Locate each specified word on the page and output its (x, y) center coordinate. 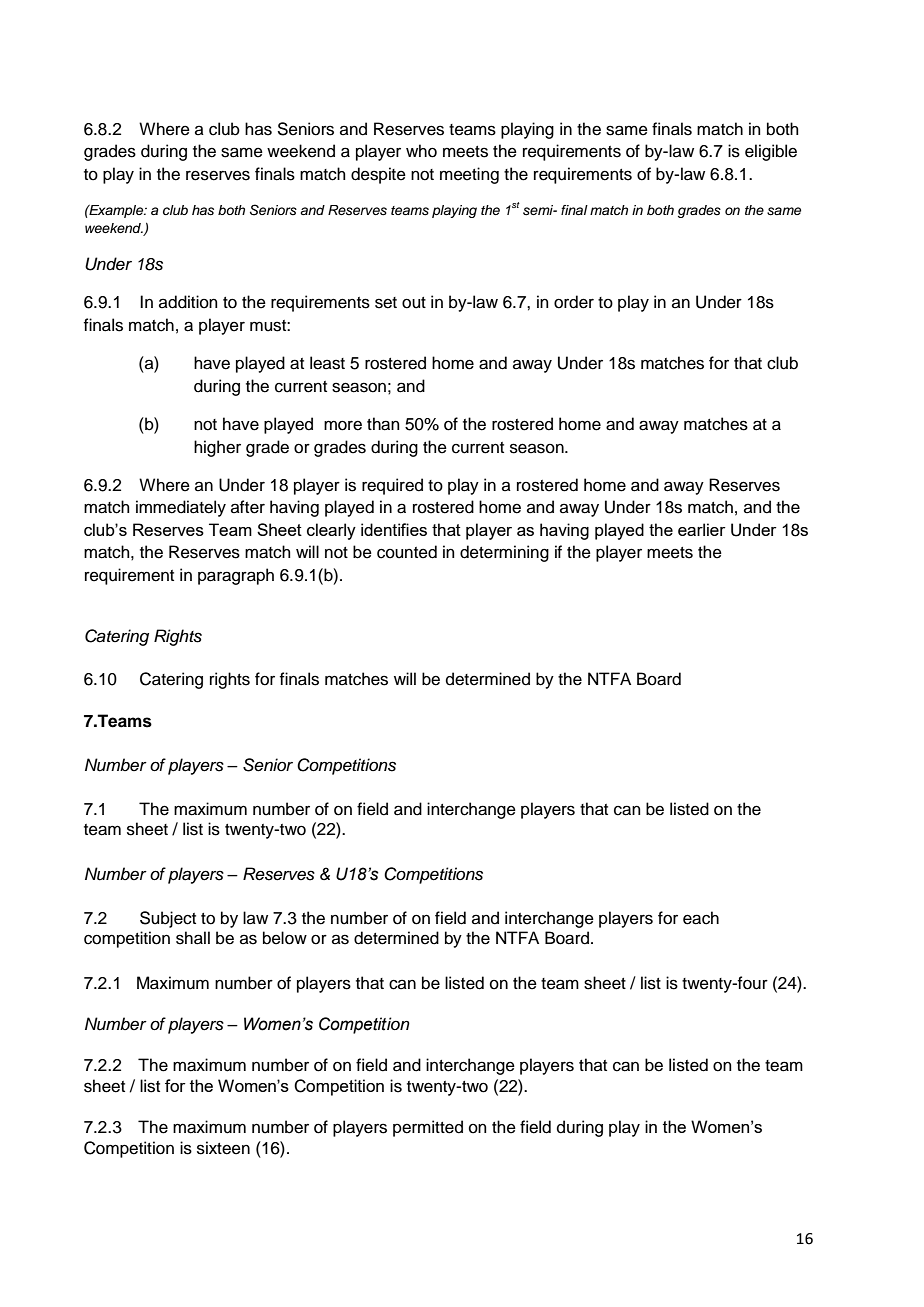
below (285, 938)
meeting (469, 175)
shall (193, 938)
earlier (702, 529)
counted (407, 552)
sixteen (223, 1148)
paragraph (236, 576)
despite (378, 175)
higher (217, 448)
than (383, 424)
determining (504, 553)
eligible (771, 152)
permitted (428, 1128)
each (701, 918)
